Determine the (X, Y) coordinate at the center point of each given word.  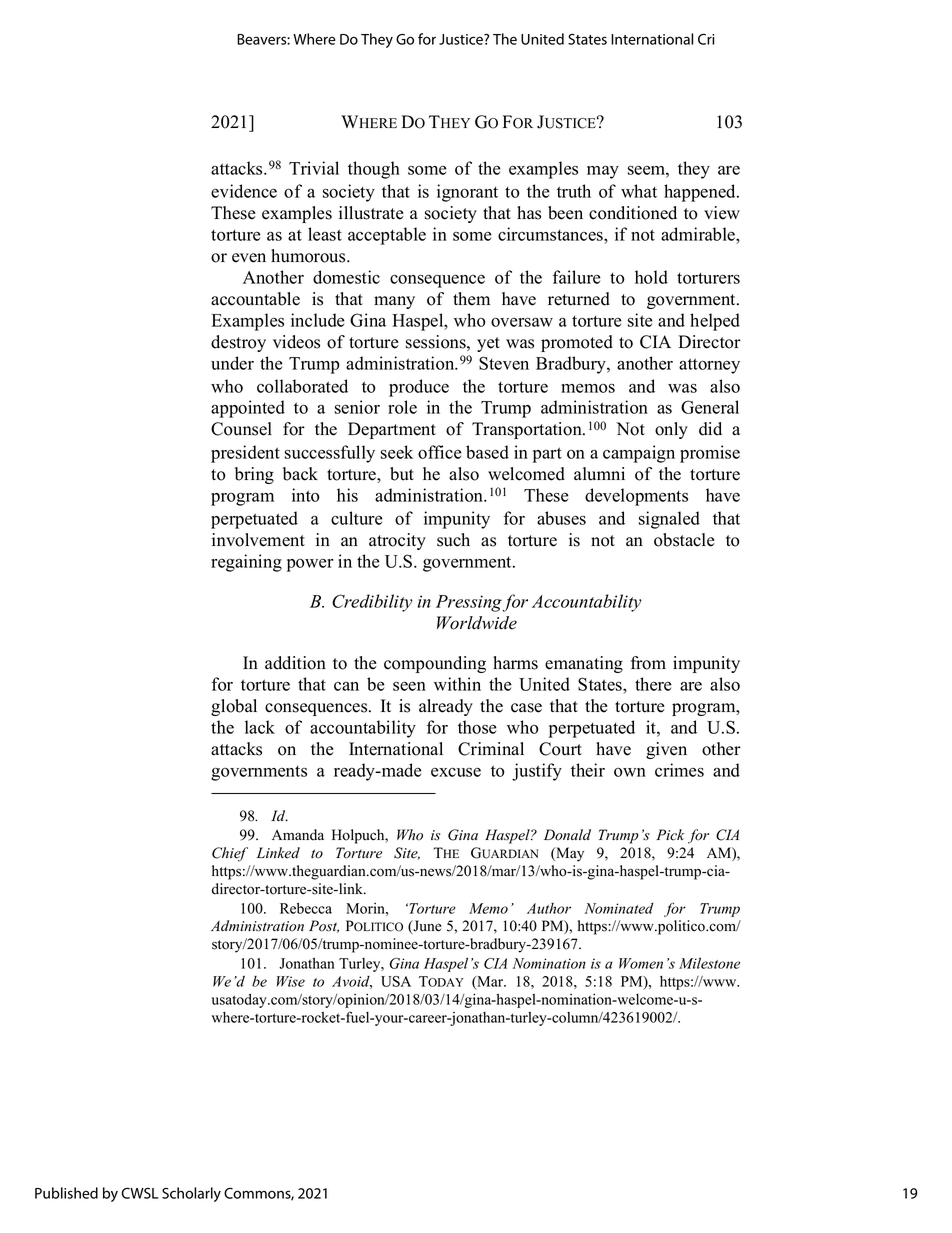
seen (409, 686)
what (639, 191)
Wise (291, 981)
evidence (244, 191)
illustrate (371, 213)
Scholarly (191, 1194)
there (653, 684)
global (234, 707)
